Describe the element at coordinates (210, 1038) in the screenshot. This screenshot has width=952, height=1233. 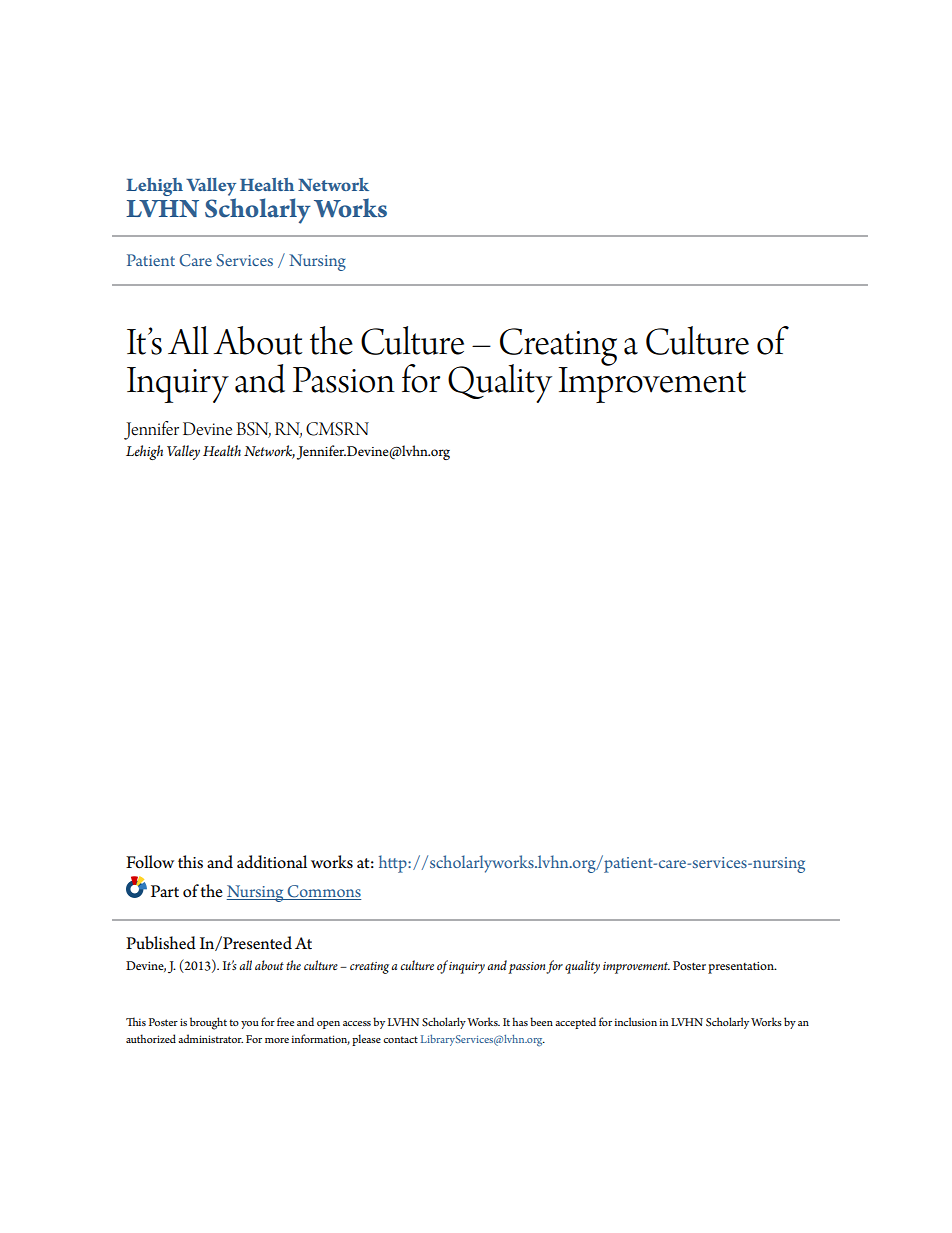
I see `administrator` at that location.
